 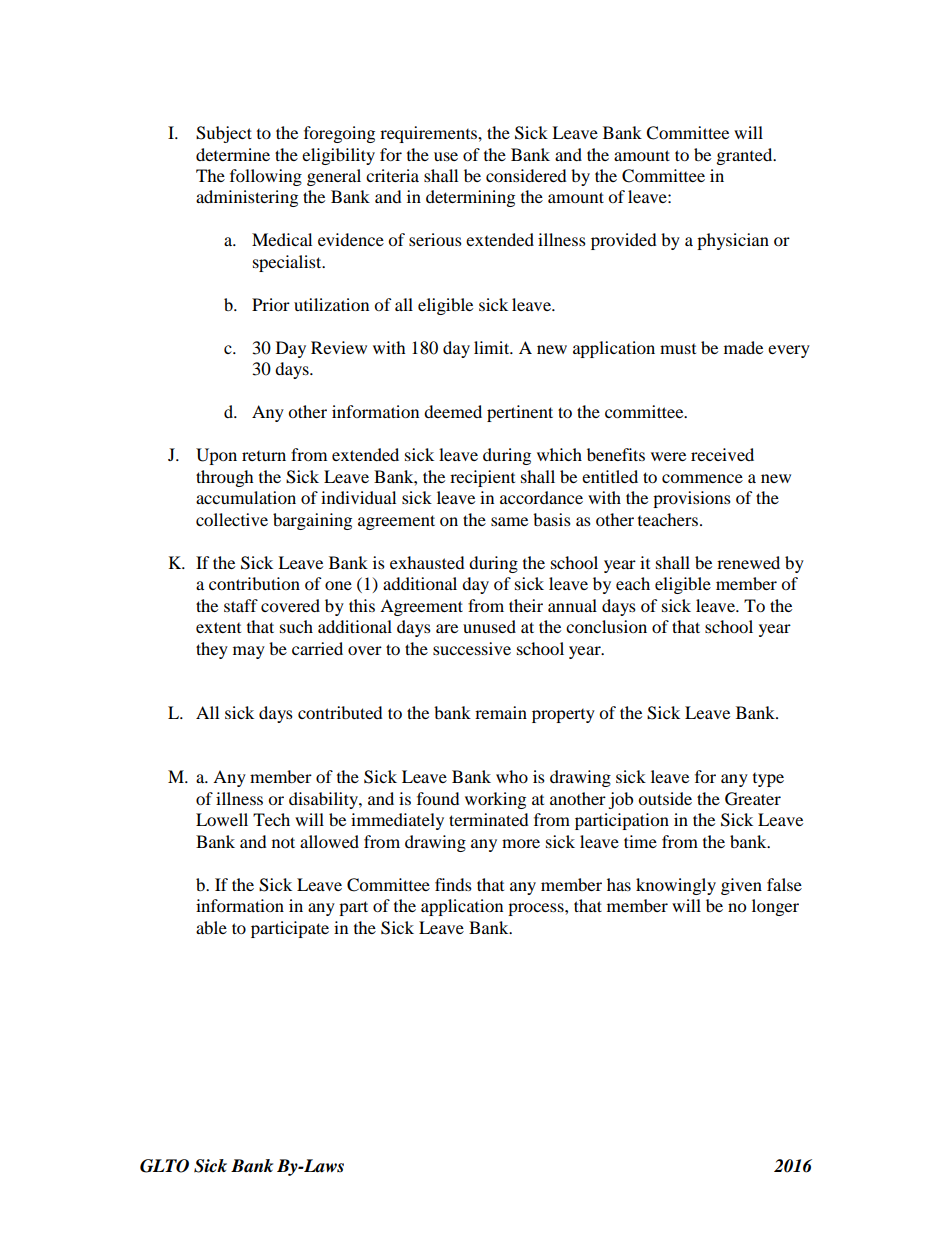 I want to click on same, so click(x=509, y=521).
